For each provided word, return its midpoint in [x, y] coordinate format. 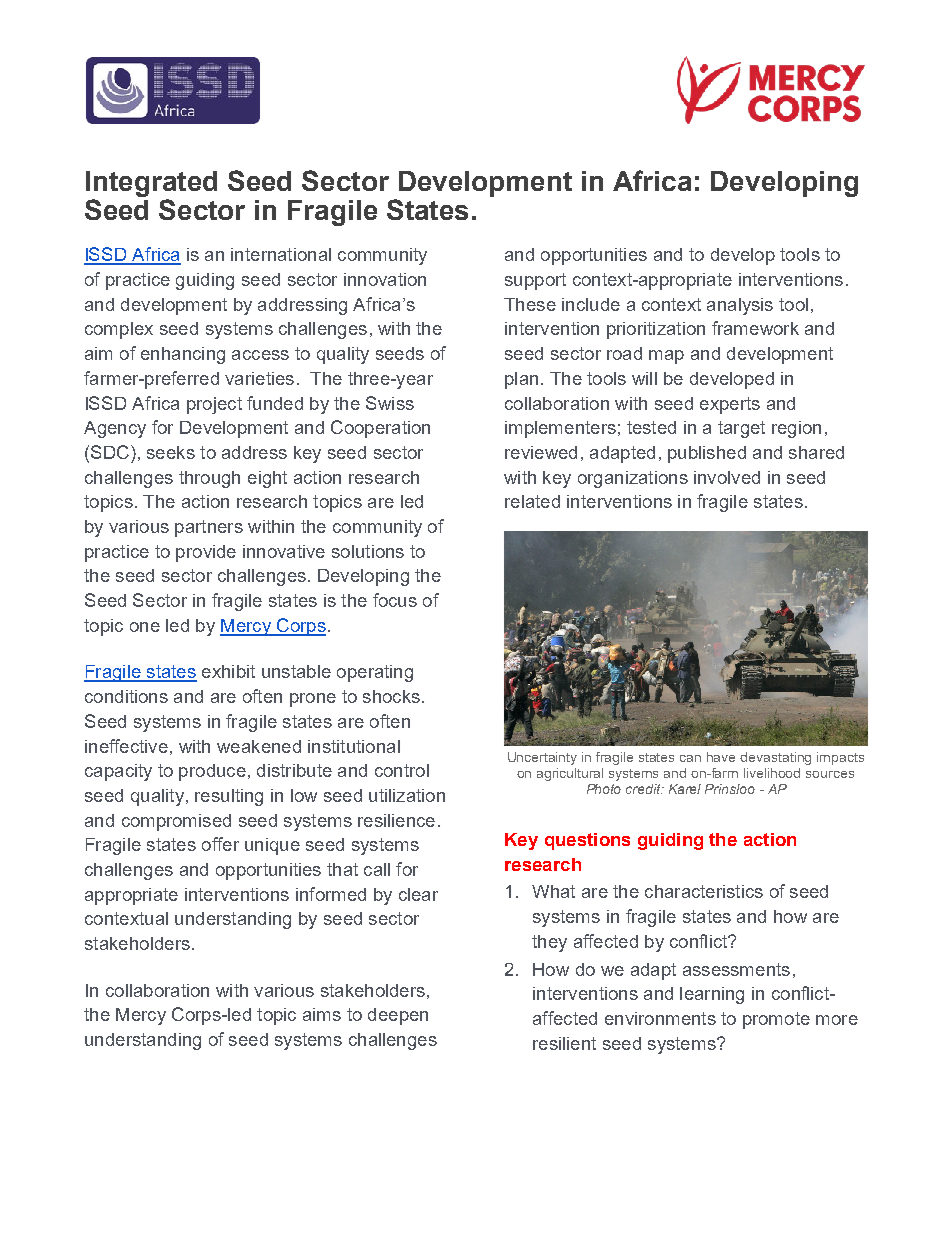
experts [730, 405]
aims [322, 1014]
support [535, 281]
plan [521, 380]
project [214, 405]
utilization [407, 795]
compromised [176, 822]
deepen [398, 1016]
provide [206, 553]
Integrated [151, 184]
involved [727, 477]
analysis [740, 306]
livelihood [772, 773]
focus [395, 600]
